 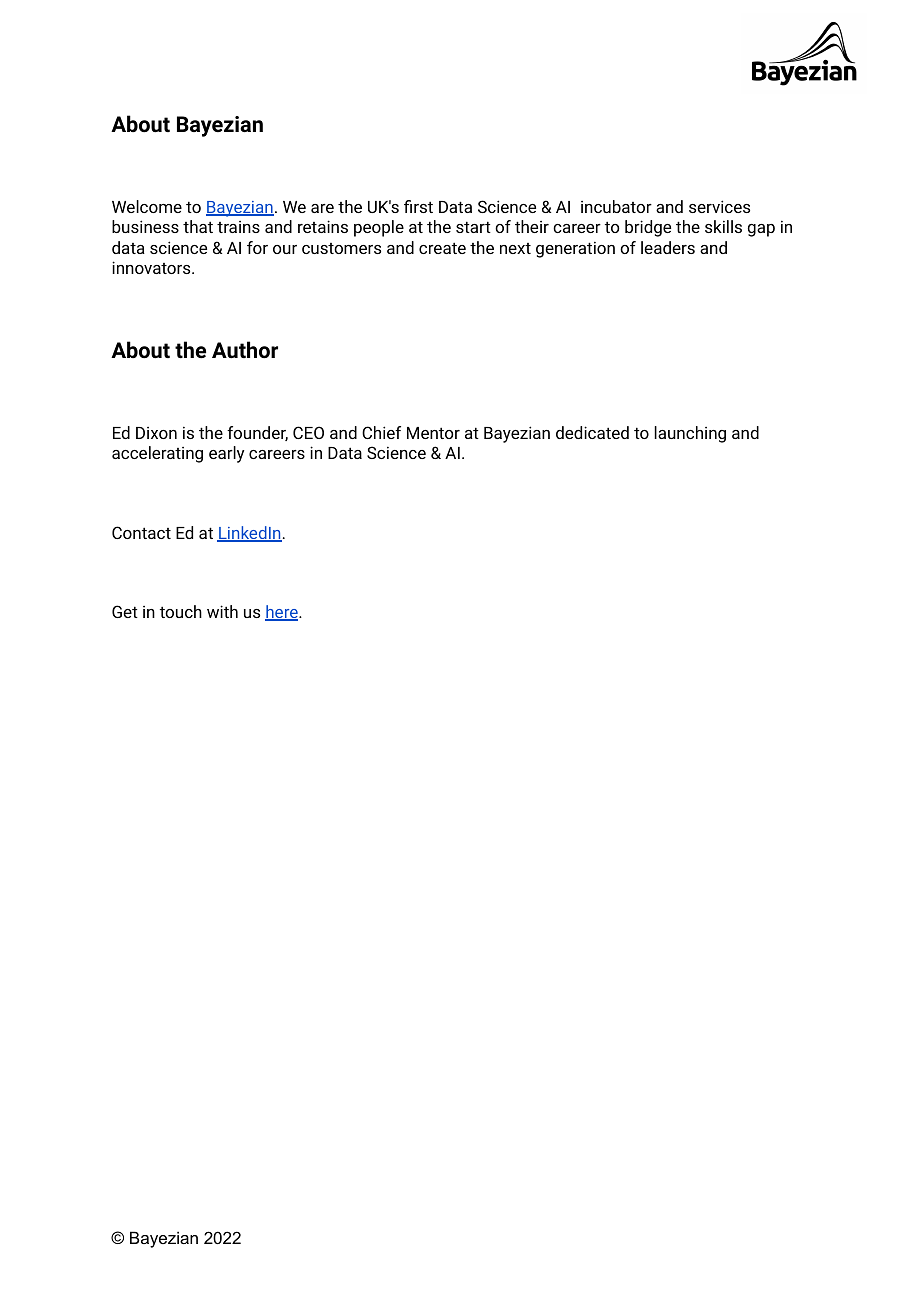 I want to click on Chief, so click(x=381, y=432).
